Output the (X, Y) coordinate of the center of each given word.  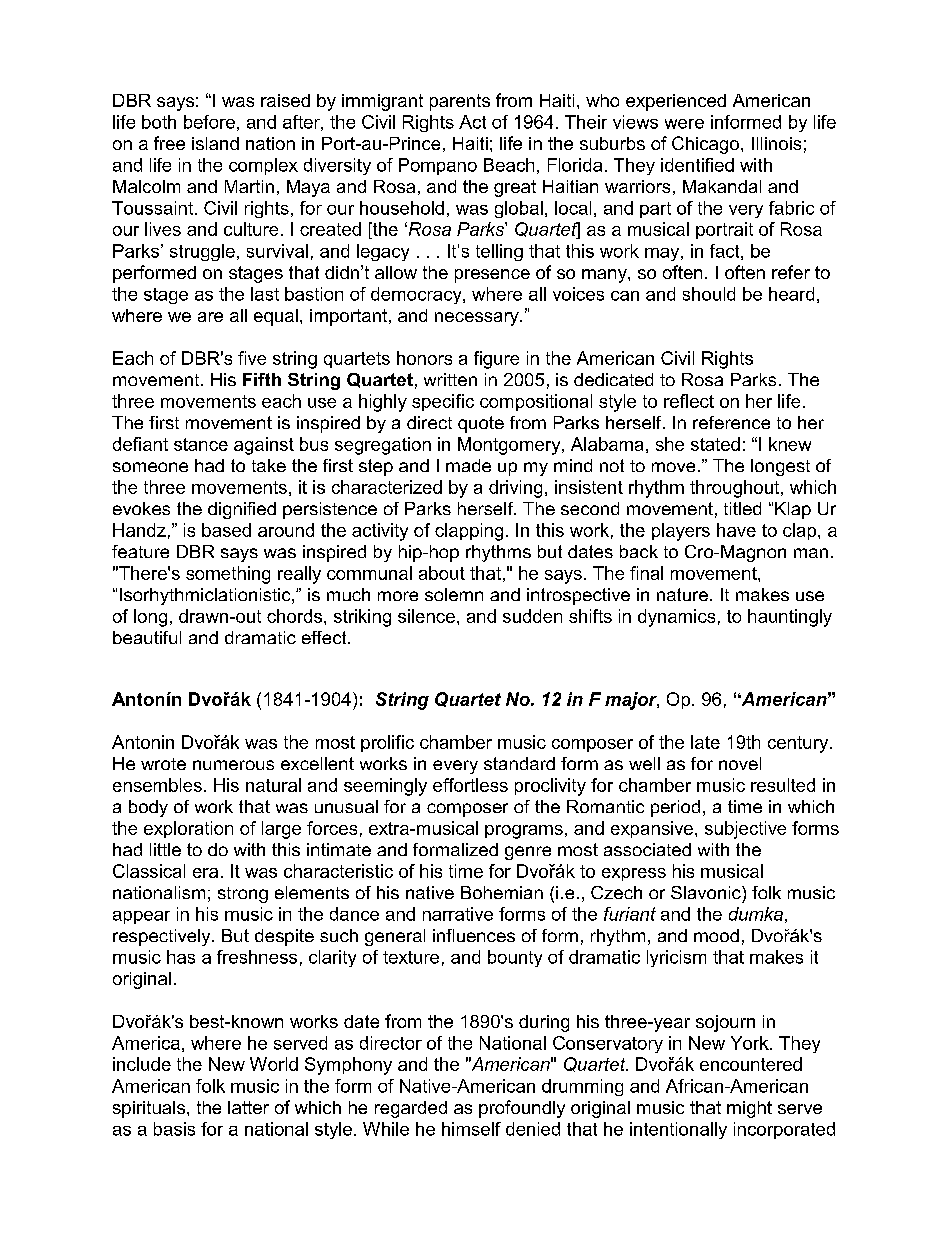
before (209, 122)
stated (715, 444)
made (468, 465)
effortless (470, 785)
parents (460, 102)
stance (201, 444)
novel (740, 763)
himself (471, 1129)
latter (248, 1107)
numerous (233, 765)
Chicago (705, 145)
